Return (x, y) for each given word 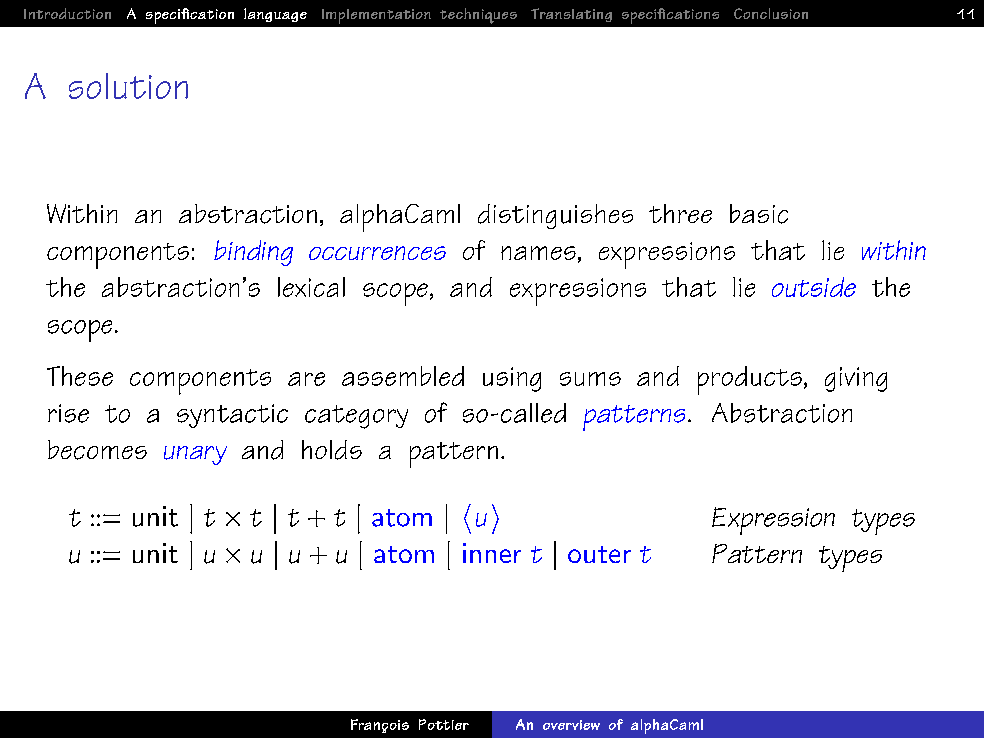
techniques (478, 16)
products (750, 380)
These (80, 376)
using (512, 379)
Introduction (67, 13)
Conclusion (771, 13)
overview (571, 725)
